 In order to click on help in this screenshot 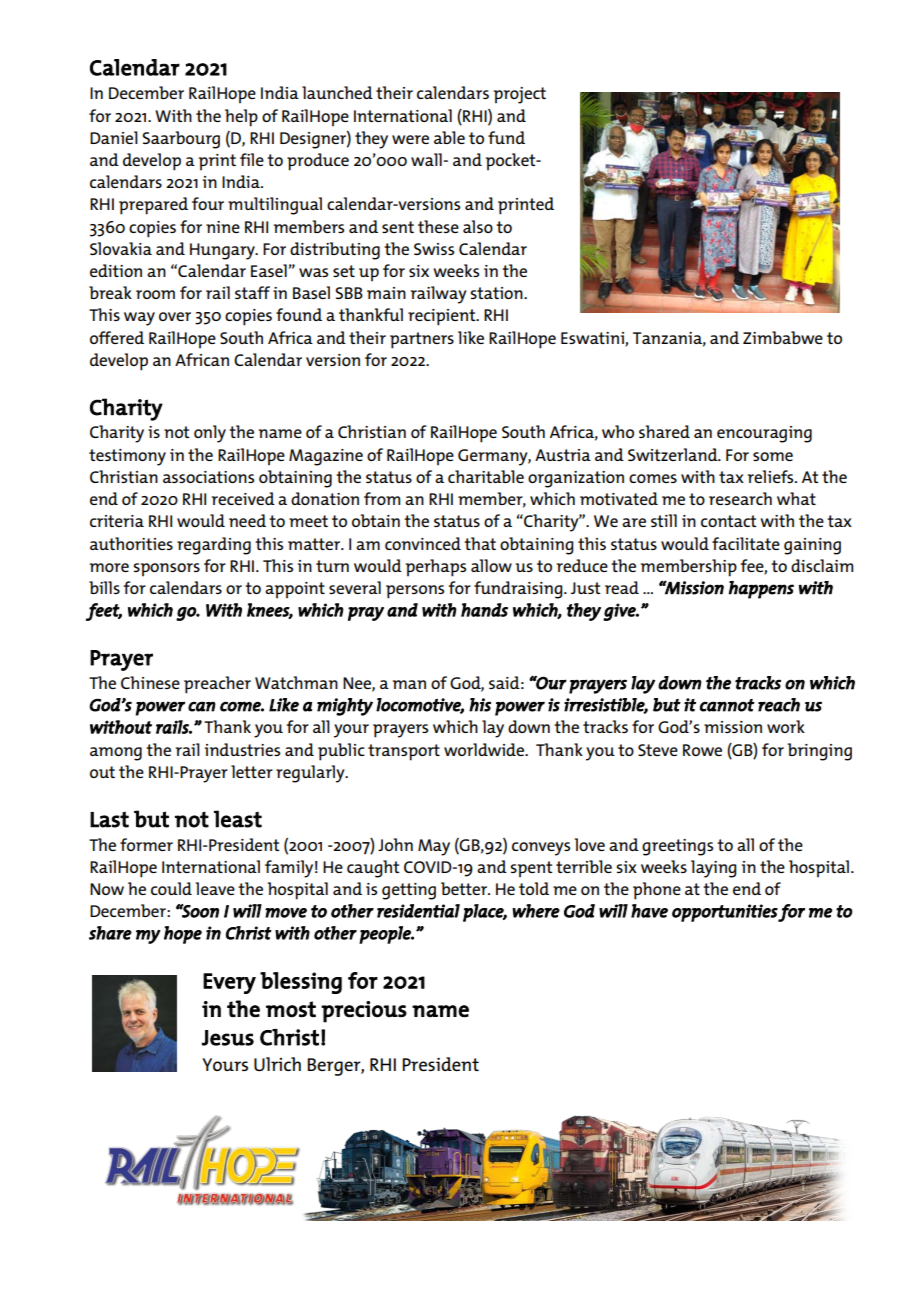, I will do `click(241, 118)`.
